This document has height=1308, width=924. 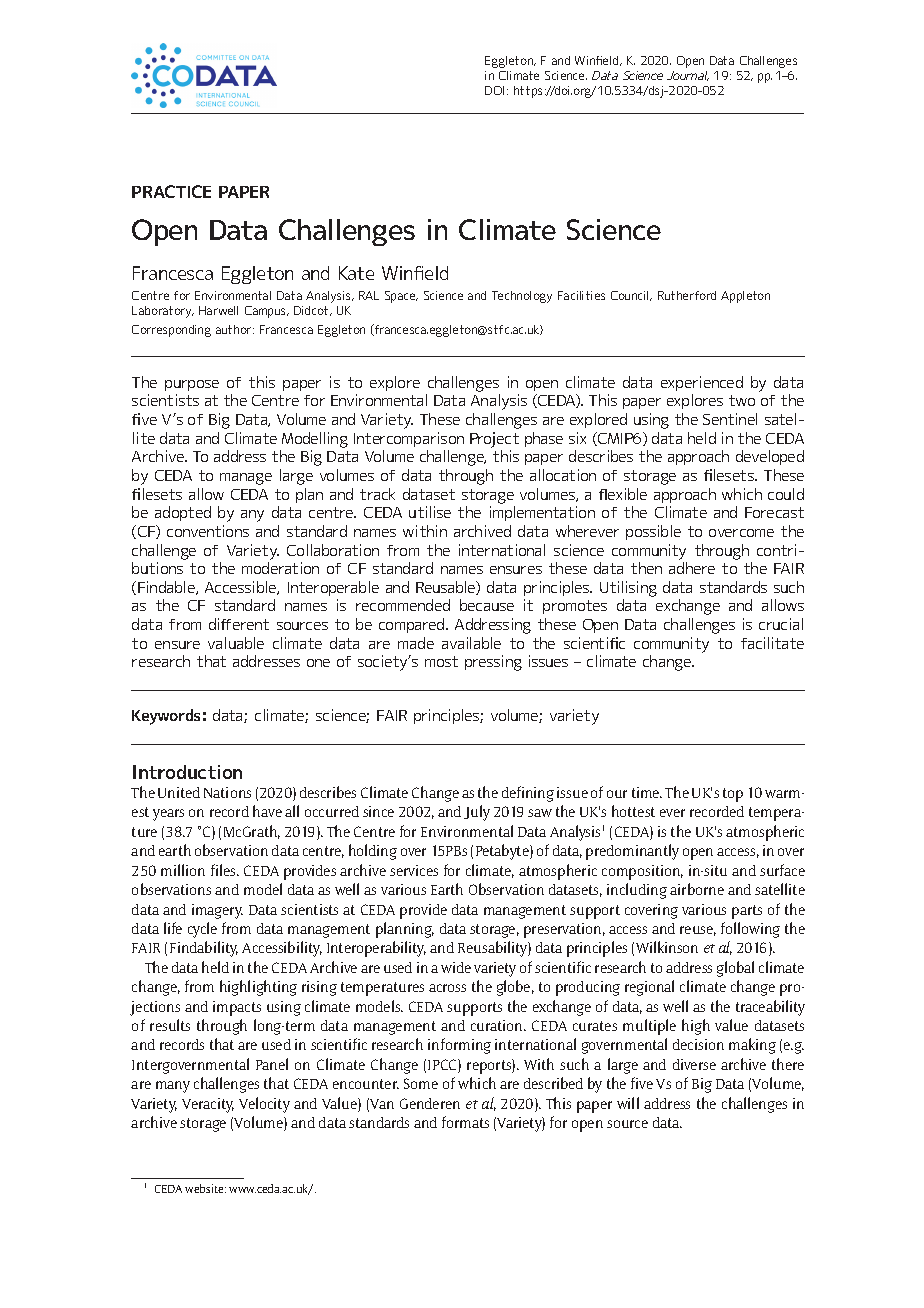 What do you see at coordinates (205, 1188) in the document?
I see `website` at bounding box center [205, 1188].
